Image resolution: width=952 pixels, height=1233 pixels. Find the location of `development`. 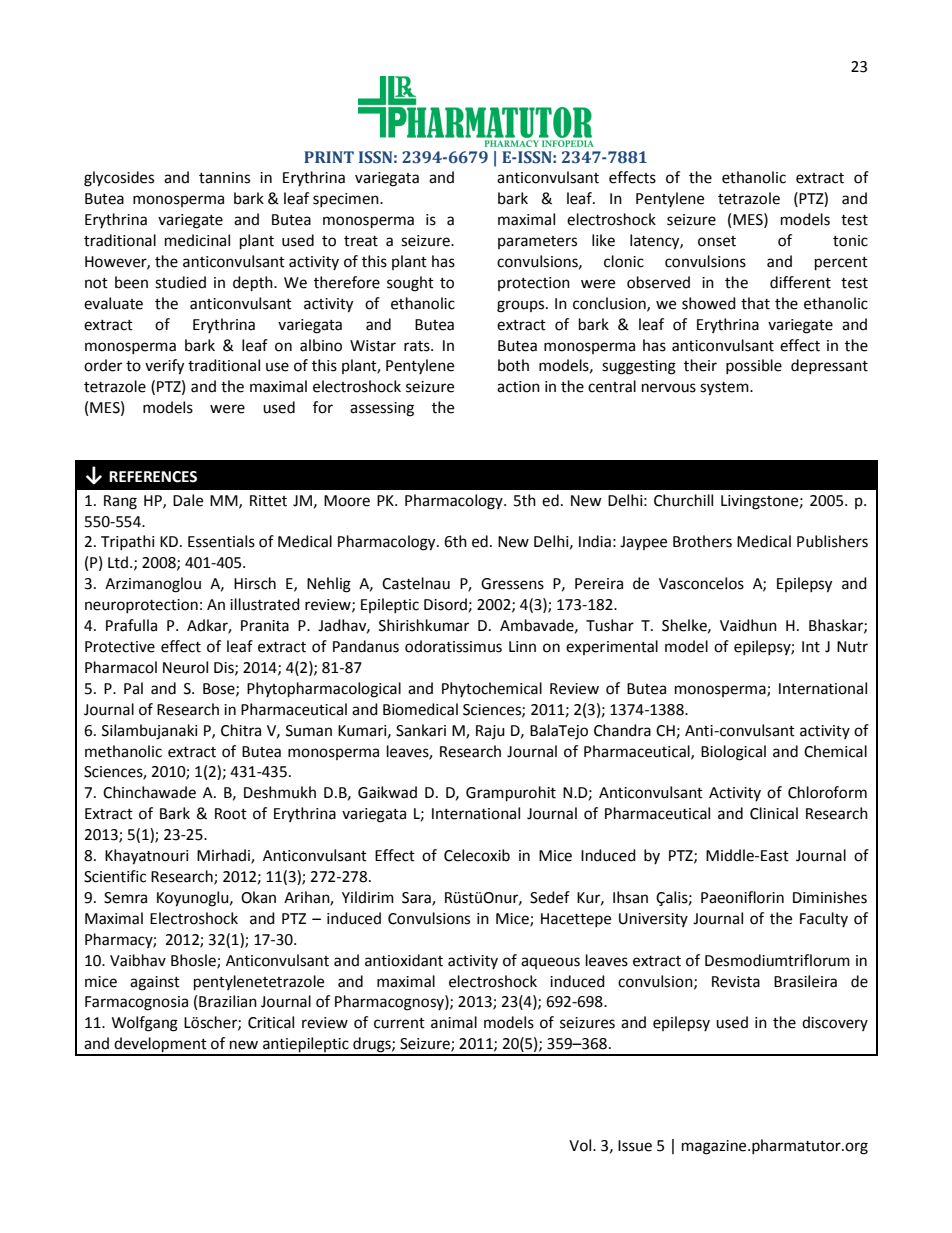

development is located at coordinates (160, 1046).
